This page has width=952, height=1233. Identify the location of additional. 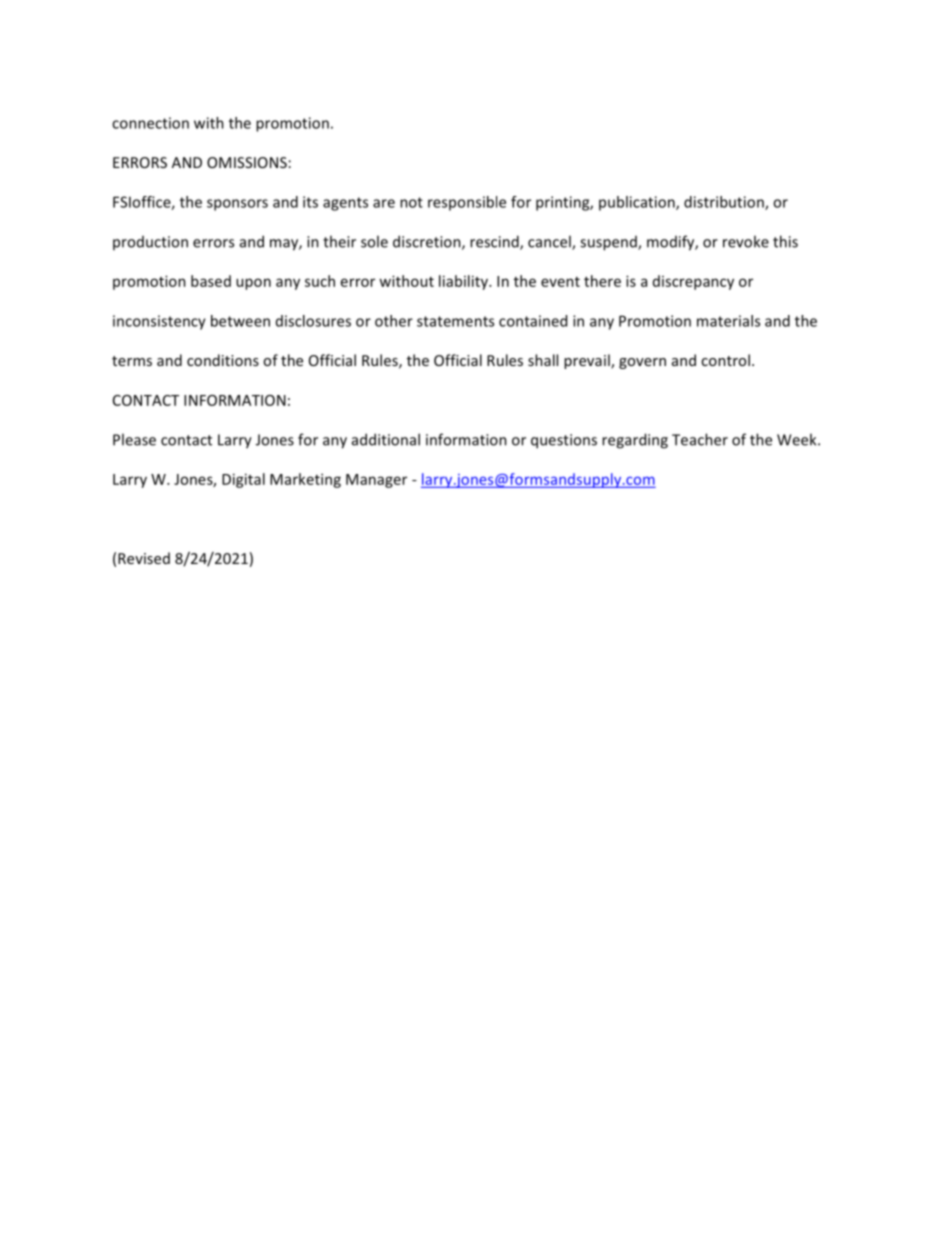
(386, 439).
